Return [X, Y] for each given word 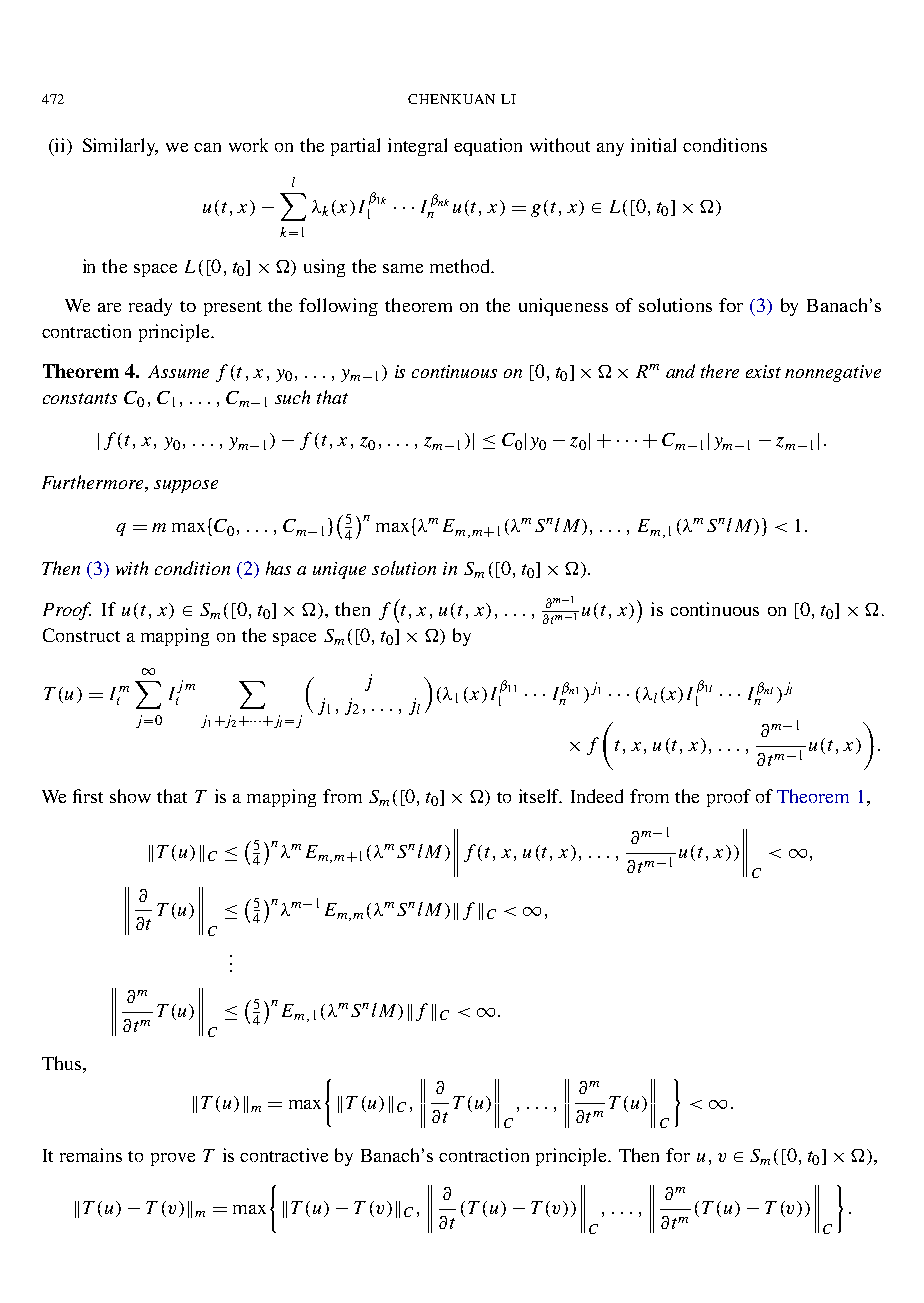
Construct [81, 635]
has [278, 568]
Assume [178, 371]
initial [653, 145]
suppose [186, 486]
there [720, 371]
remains [91, 1155]
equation [488, 147]
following [338, 307]
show [130, 796]
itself [540, 796]
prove [173, 1159]
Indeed [597, 796]
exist [763, 371]
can [207, 147]
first [88, 796]
